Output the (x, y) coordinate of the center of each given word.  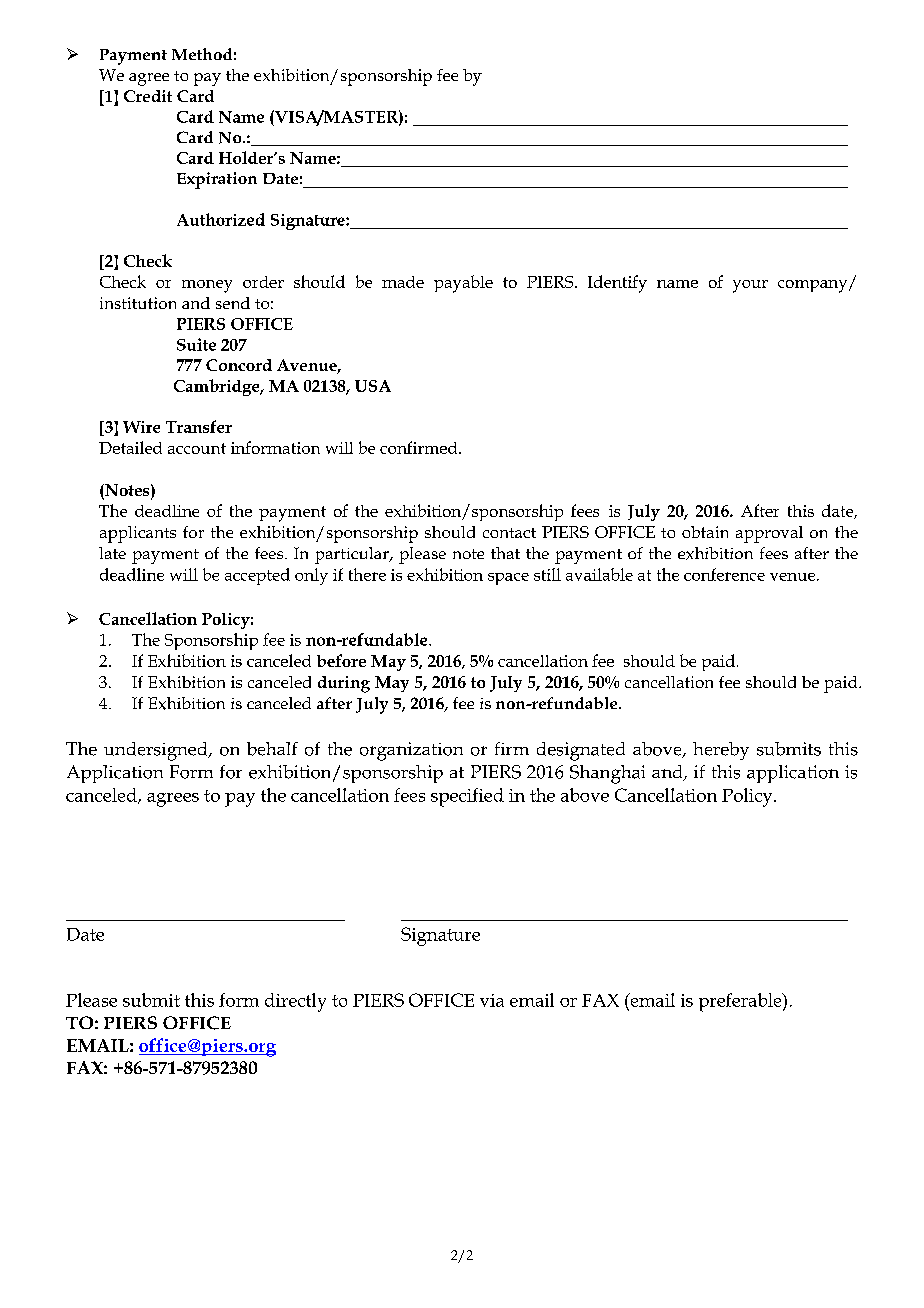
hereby (721, 751)
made (403, 282)
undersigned (157, 751)
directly (295, 1002)
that (505, 553)
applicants (138, 534)
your (750, 286)
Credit (148, 96)
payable (463, 284)
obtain (705, 532)
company (814, 286)
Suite (196, 344)
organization (411, 751)
